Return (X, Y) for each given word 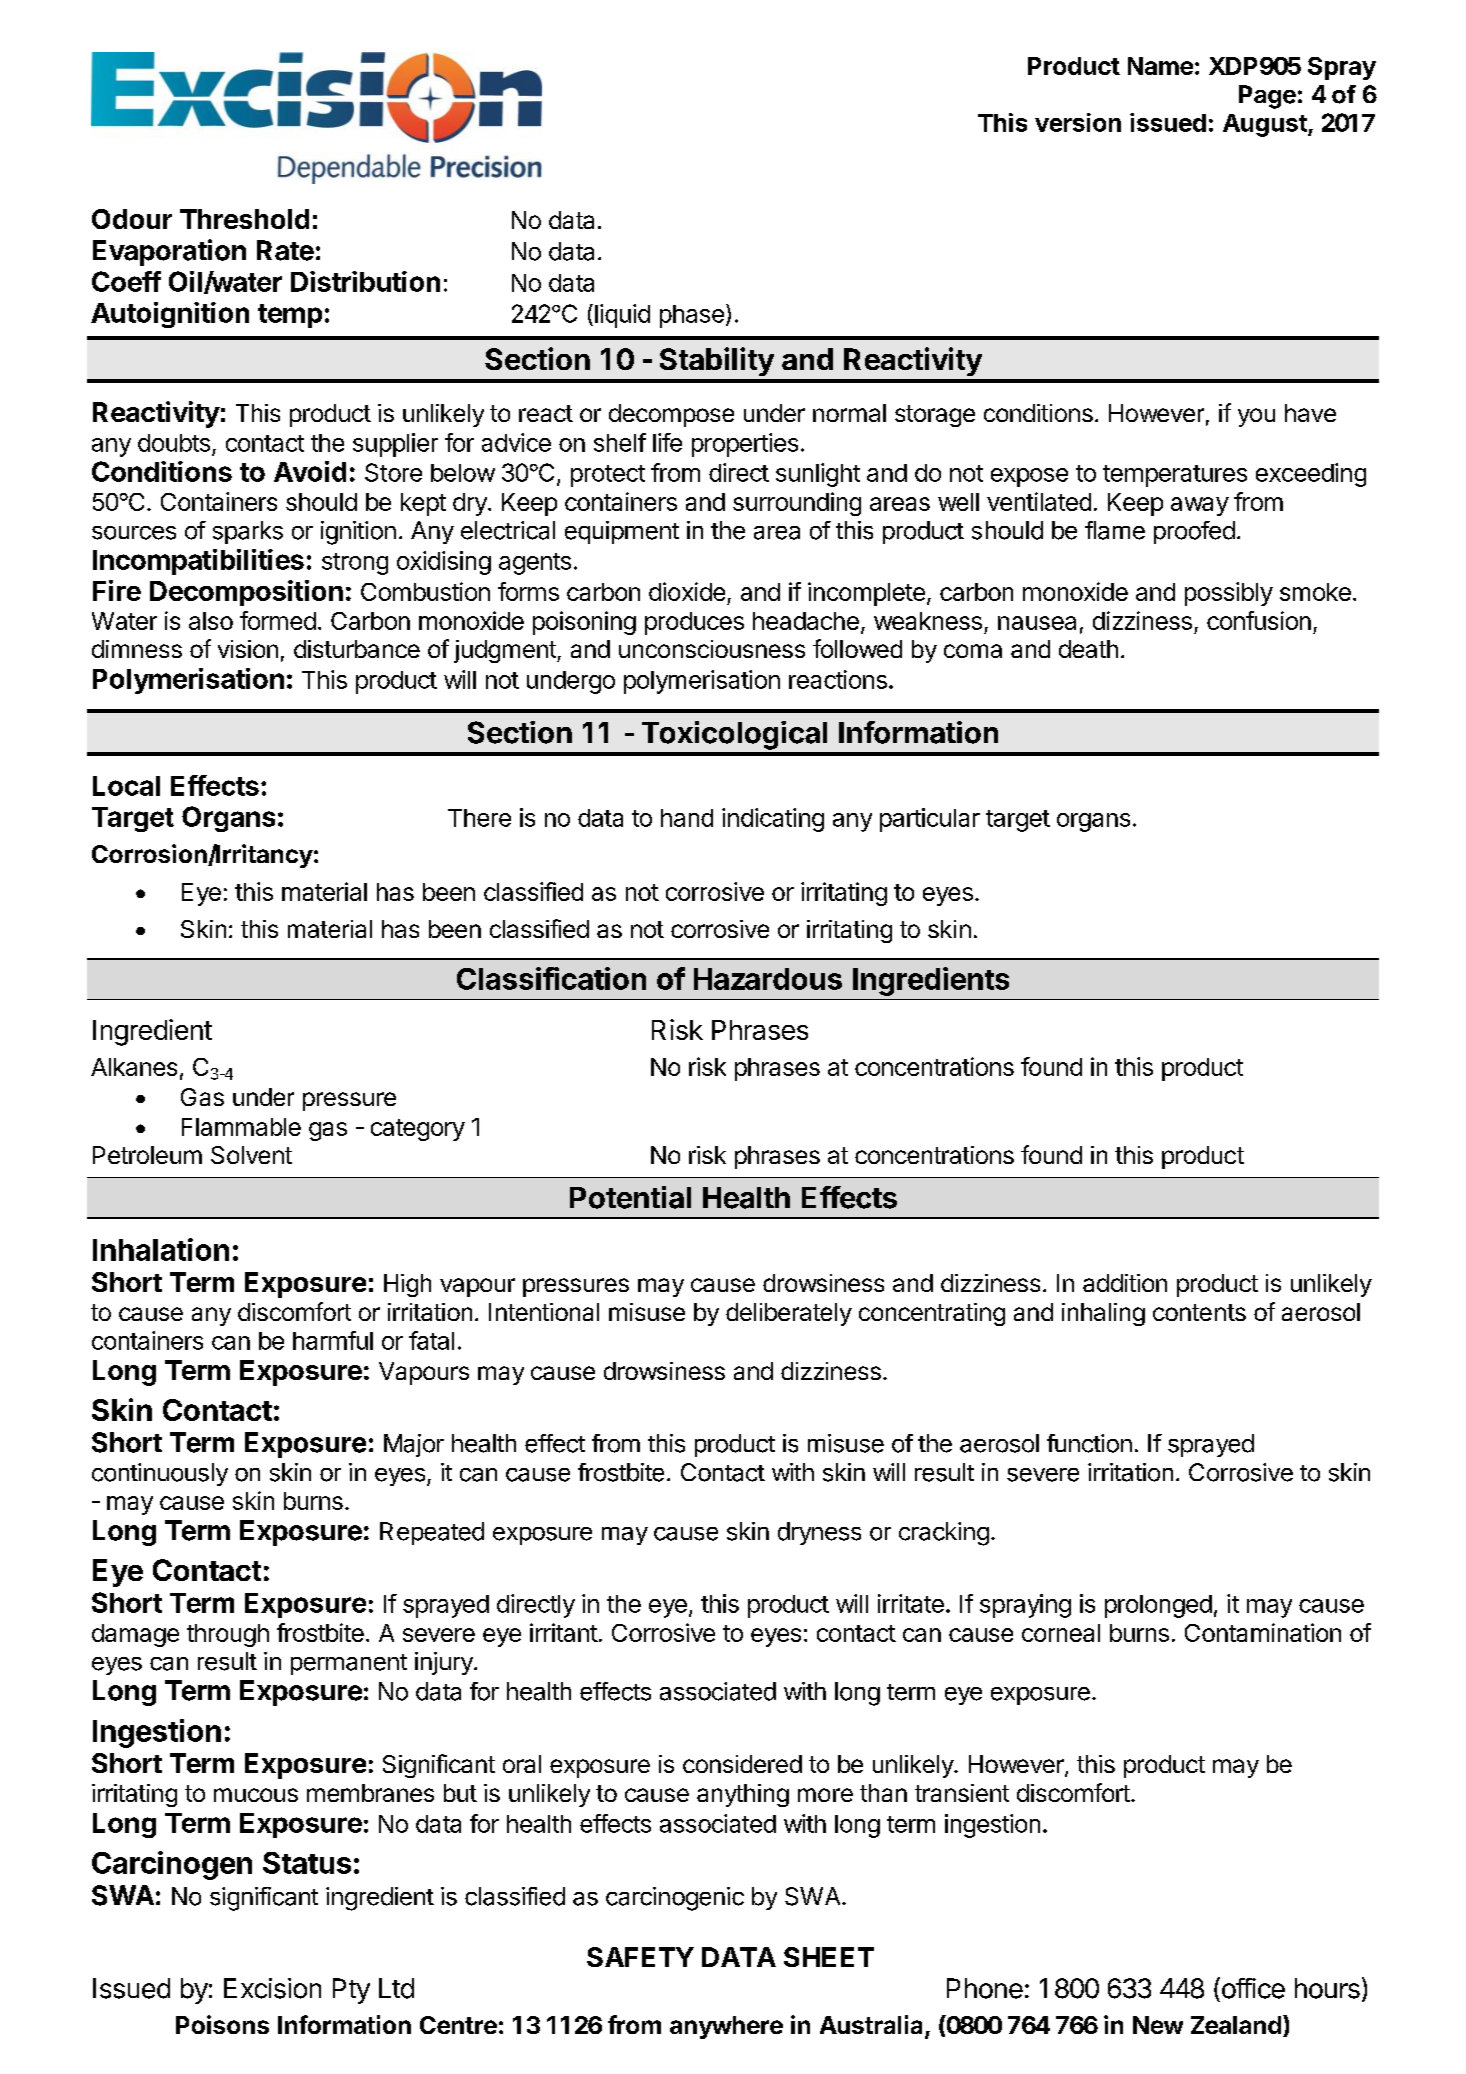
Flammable (241, 1127)
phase (692, 316)
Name (1160, 66)
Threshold (244, 219)
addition (1125, 1283)
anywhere (726, 2027)
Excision (272, 1988)
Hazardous (768, 979)
